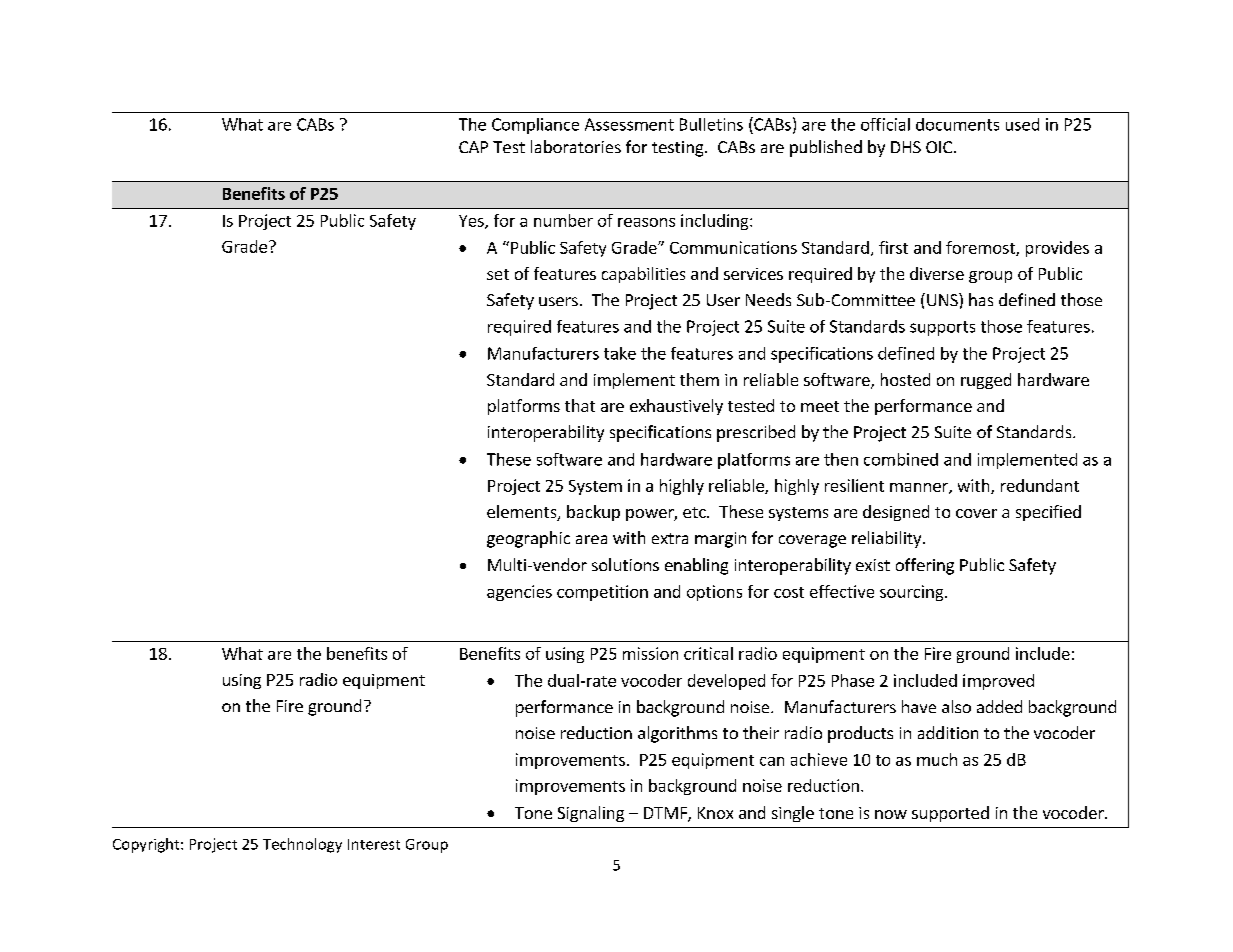 Image resolution: width=1233 pixels, height=952 pixels. I want to click on manner, so click(920, 488).
